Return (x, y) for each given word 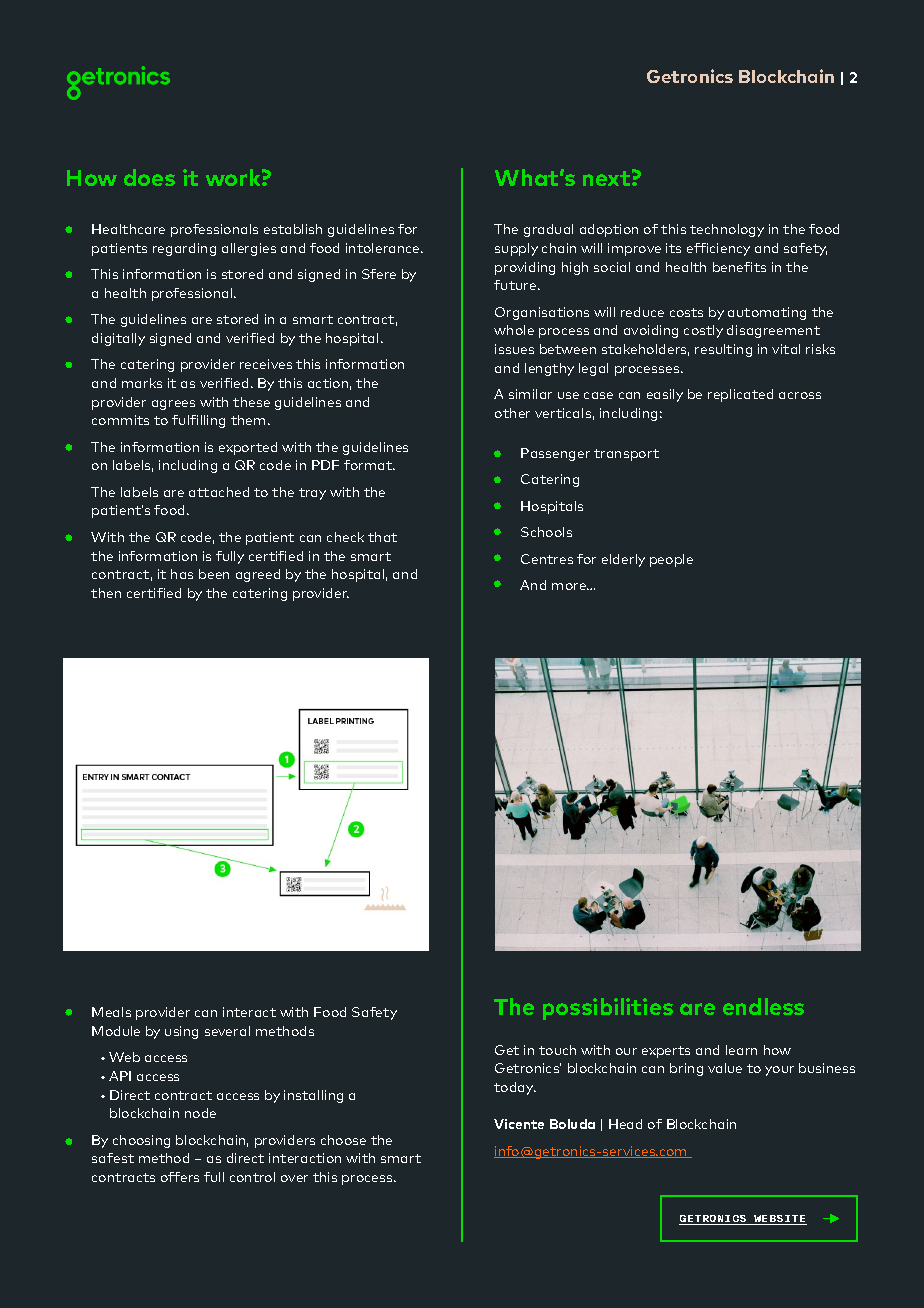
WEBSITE (779, 1220)
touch (557, 1050)
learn (741, 1050)
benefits (739, 267)
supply (516, 249)
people (671, 560)
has (182, 574)
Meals (111, 1012)
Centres (547, 559)
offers (180, 1177)
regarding (184, 249)
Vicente (519, 1124)
